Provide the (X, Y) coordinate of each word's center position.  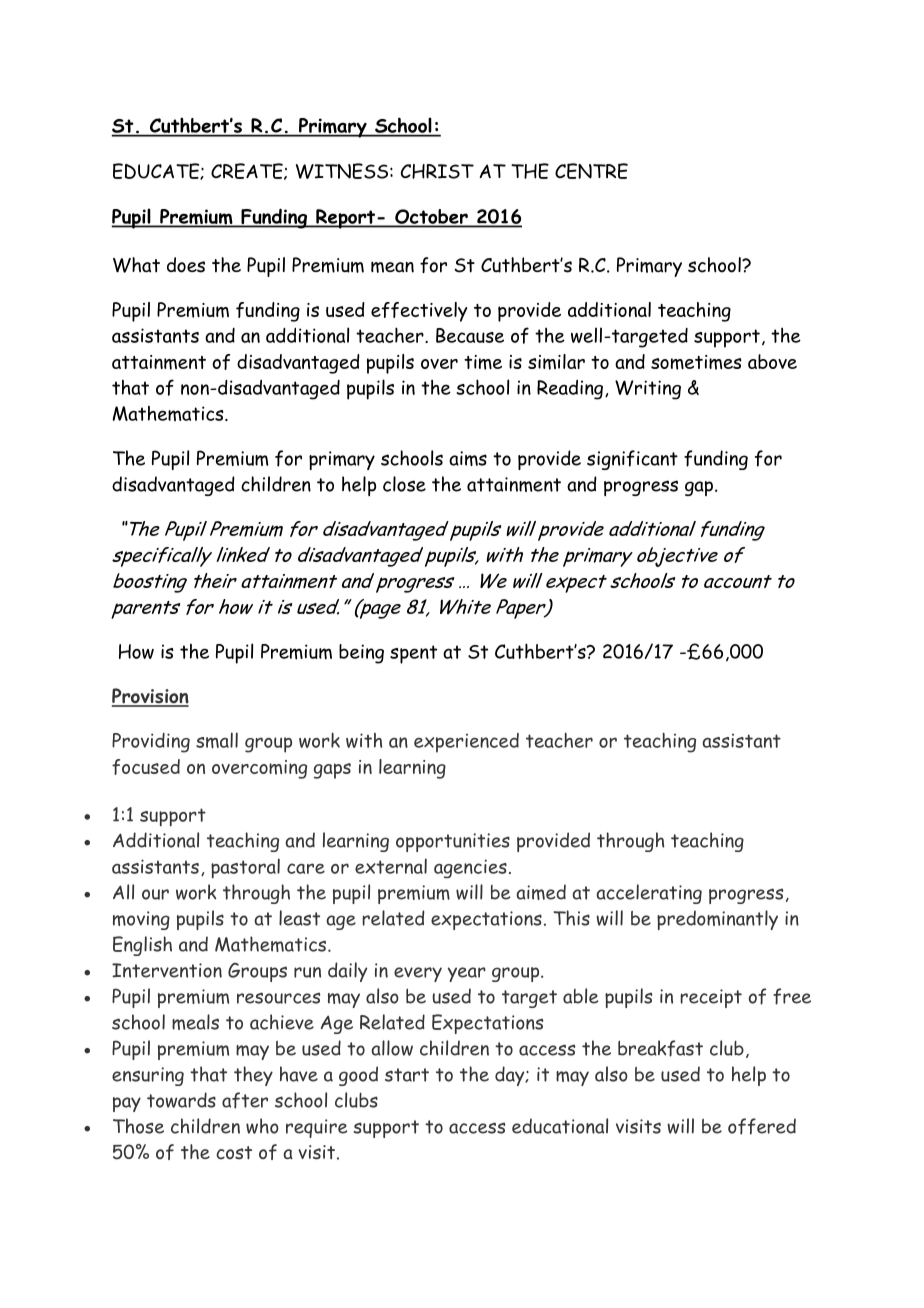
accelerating (649, 894)
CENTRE (591, 171)
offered (762, 1126)
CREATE (248, 171)
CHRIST (437, 171)
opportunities (453, 842)
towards (181, 1100)
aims (468, 458)
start (407, 1075)
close (404, 484)
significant (632, 460)
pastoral (245, 868)
